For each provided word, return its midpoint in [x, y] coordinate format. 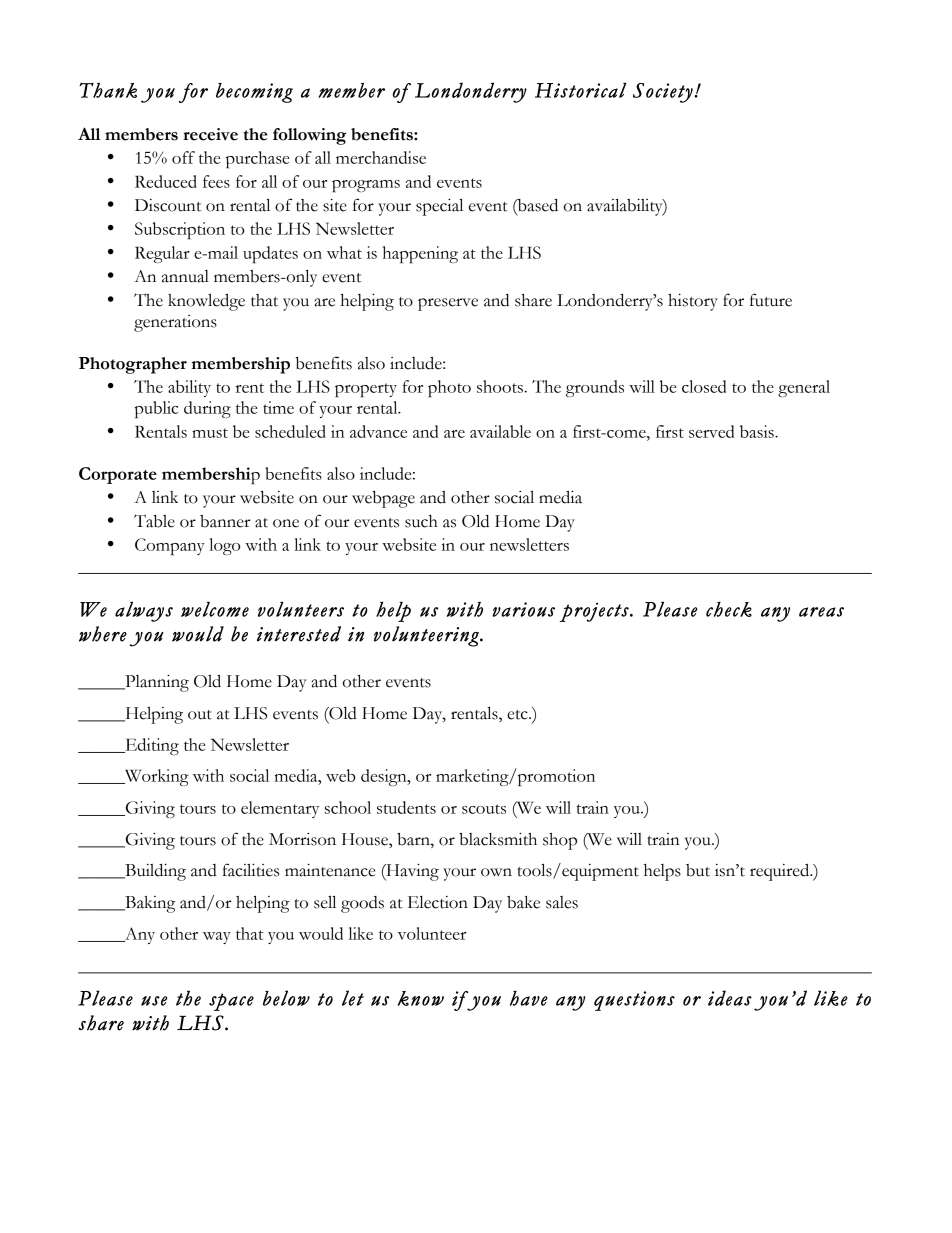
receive [210, 134]
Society [664, 93]
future [771, 300]
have [529, 998]
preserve [448, 304]
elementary [280, 809]
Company [170, 546]
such [421, 521]
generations [175, 323]
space [231, 1002]
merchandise [381, 157]
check [729, 609]
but [698, 870]
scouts [484, 809]
